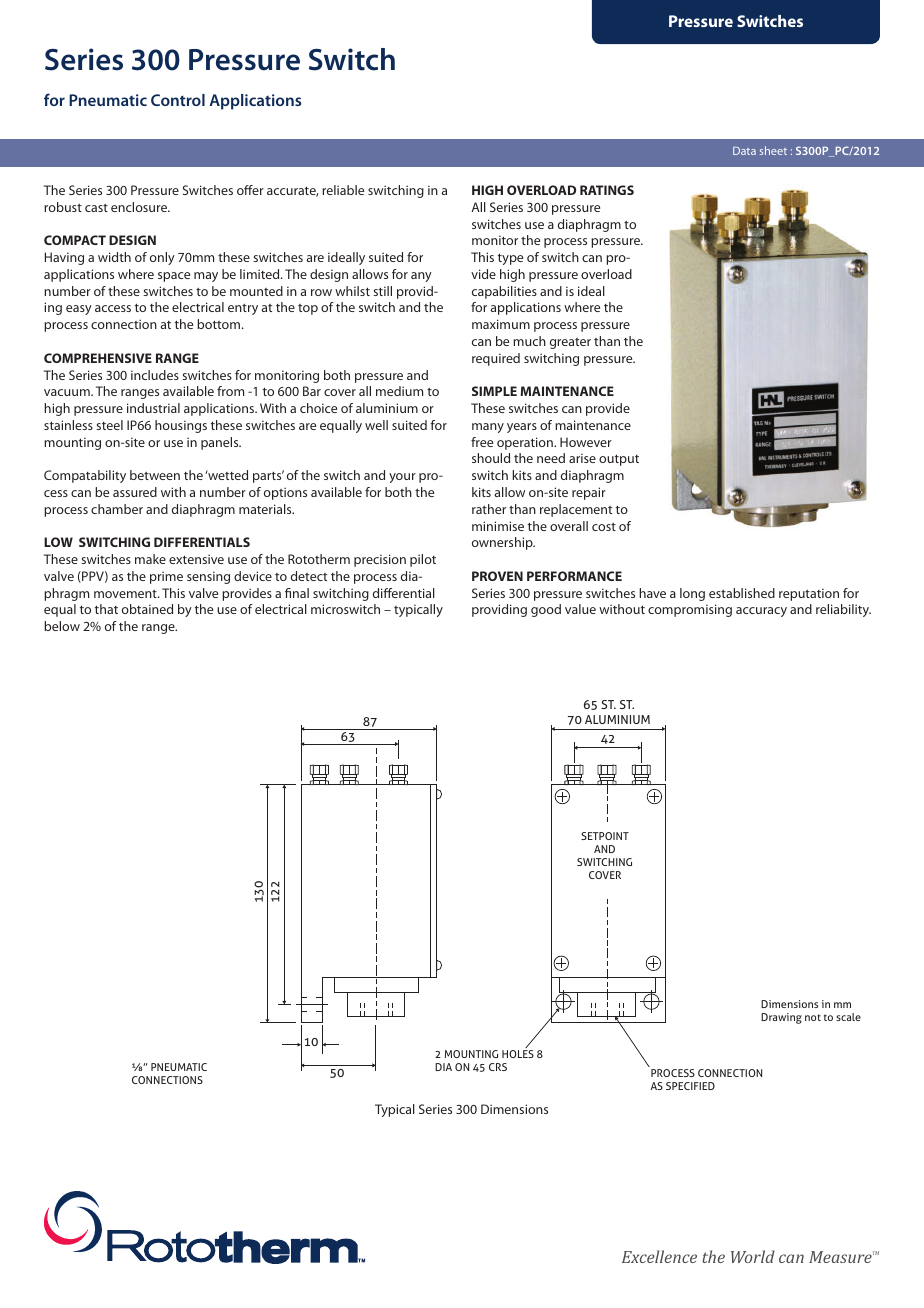  What do you see at coordinates (489, 509) in the screenshot?
I see `rather` at bounding box center [489, 509].
